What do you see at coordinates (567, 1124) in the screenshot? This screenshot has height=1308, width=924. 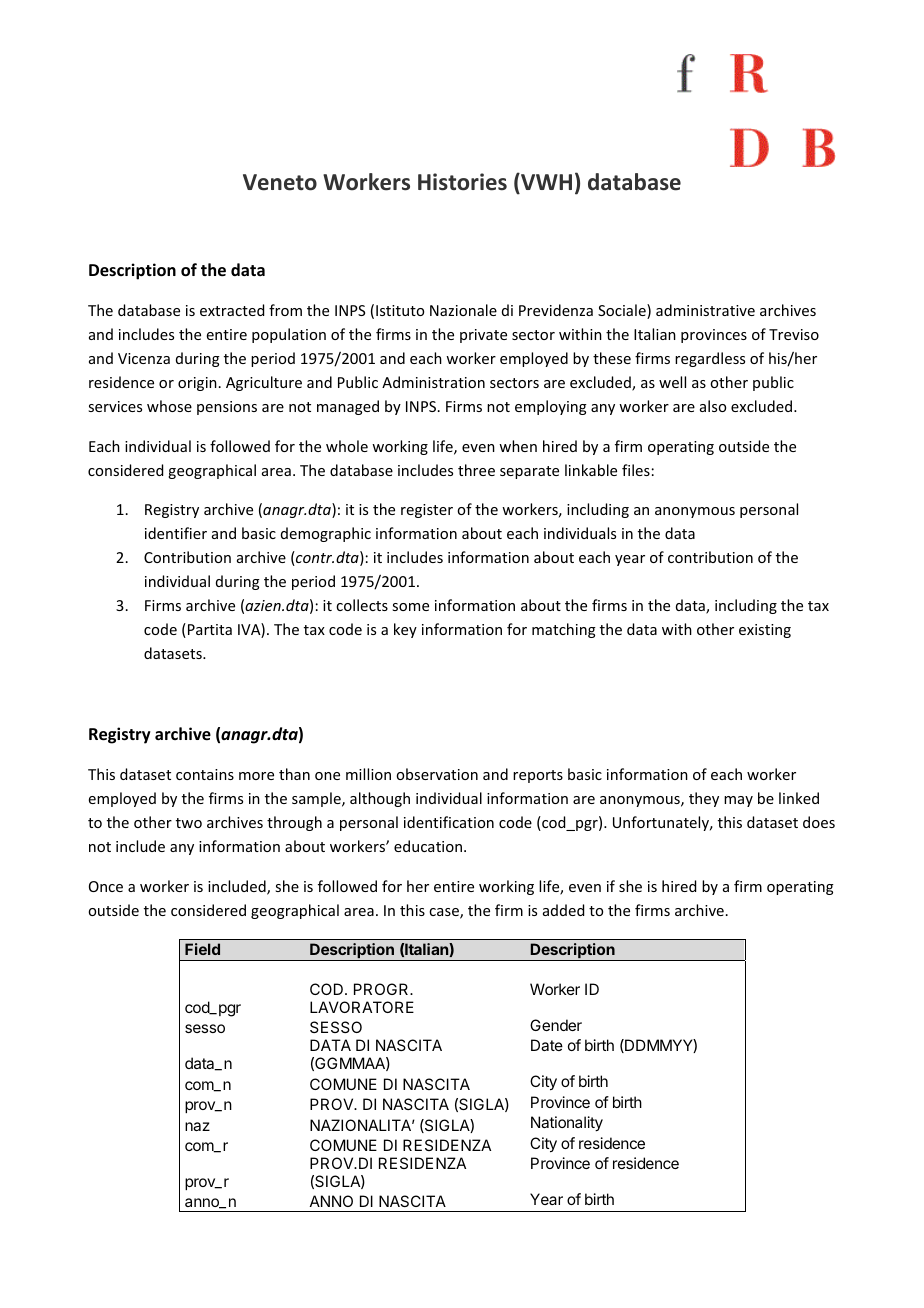 I see `Nationality` at bounding box center [567, 1124].
